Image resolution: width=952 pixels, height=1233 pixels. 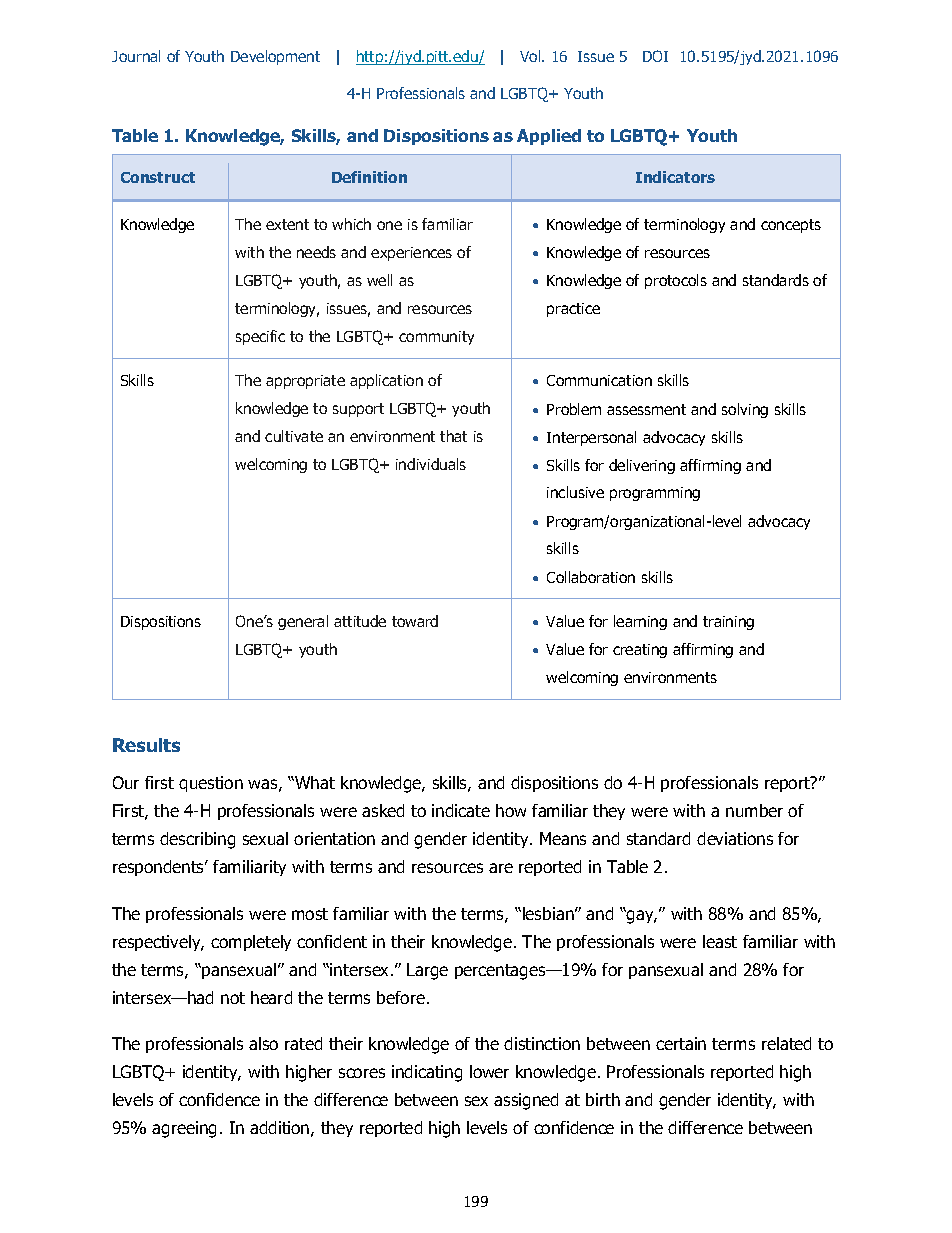 What do you see at coordinates (260, 337) in the document?
I see `specific` at bounding box center [260, 337].
